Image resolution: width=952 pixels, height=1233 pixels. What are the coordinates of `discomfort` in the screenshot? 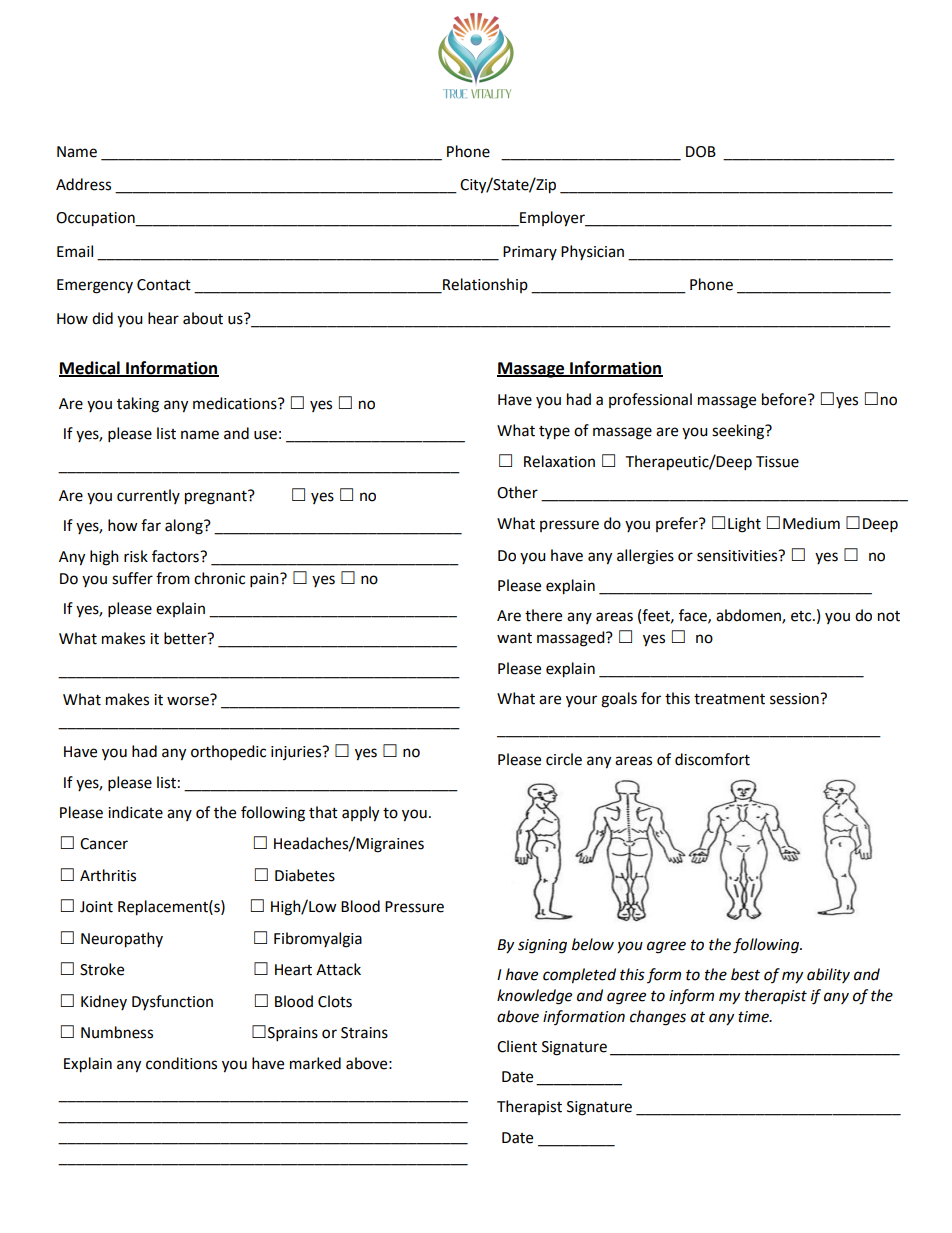 It's located at (712, 759).
